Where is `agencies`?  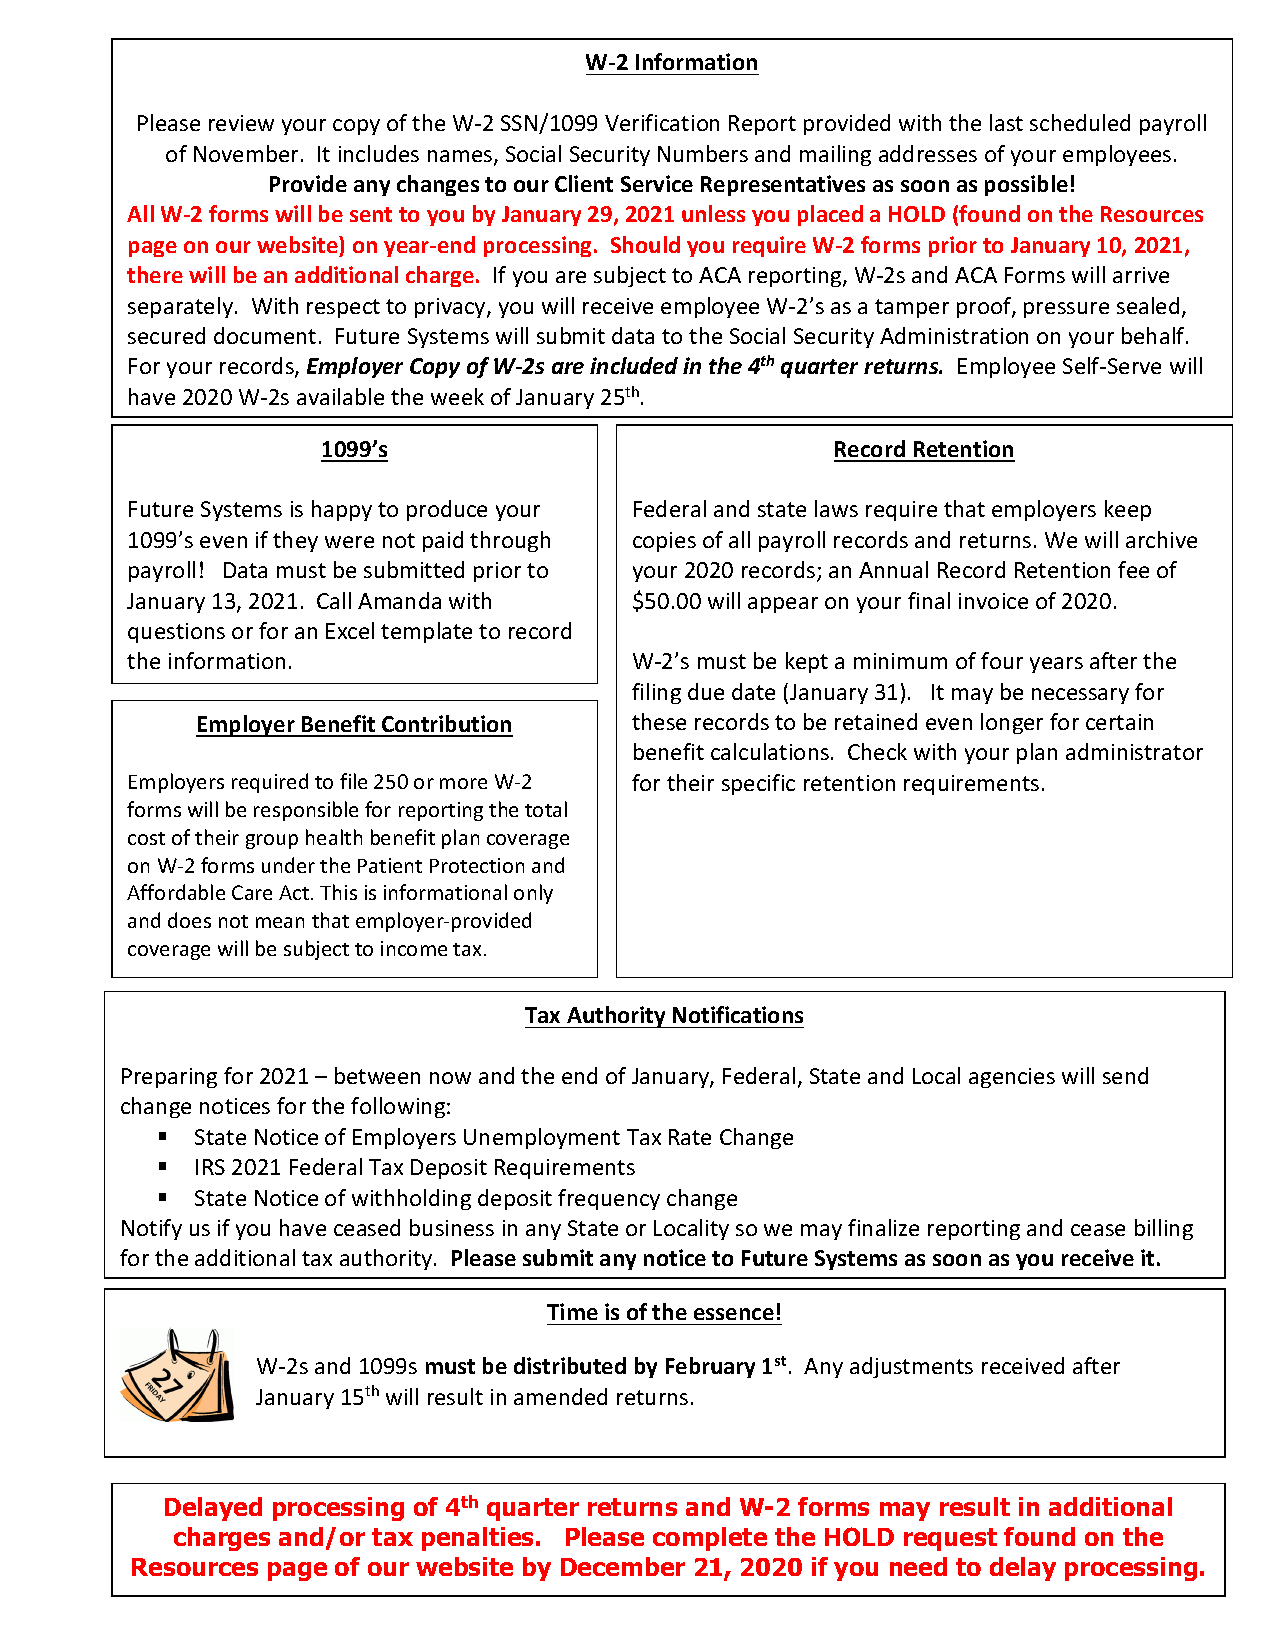
agencies is located at coordinates (1012, 1078).
